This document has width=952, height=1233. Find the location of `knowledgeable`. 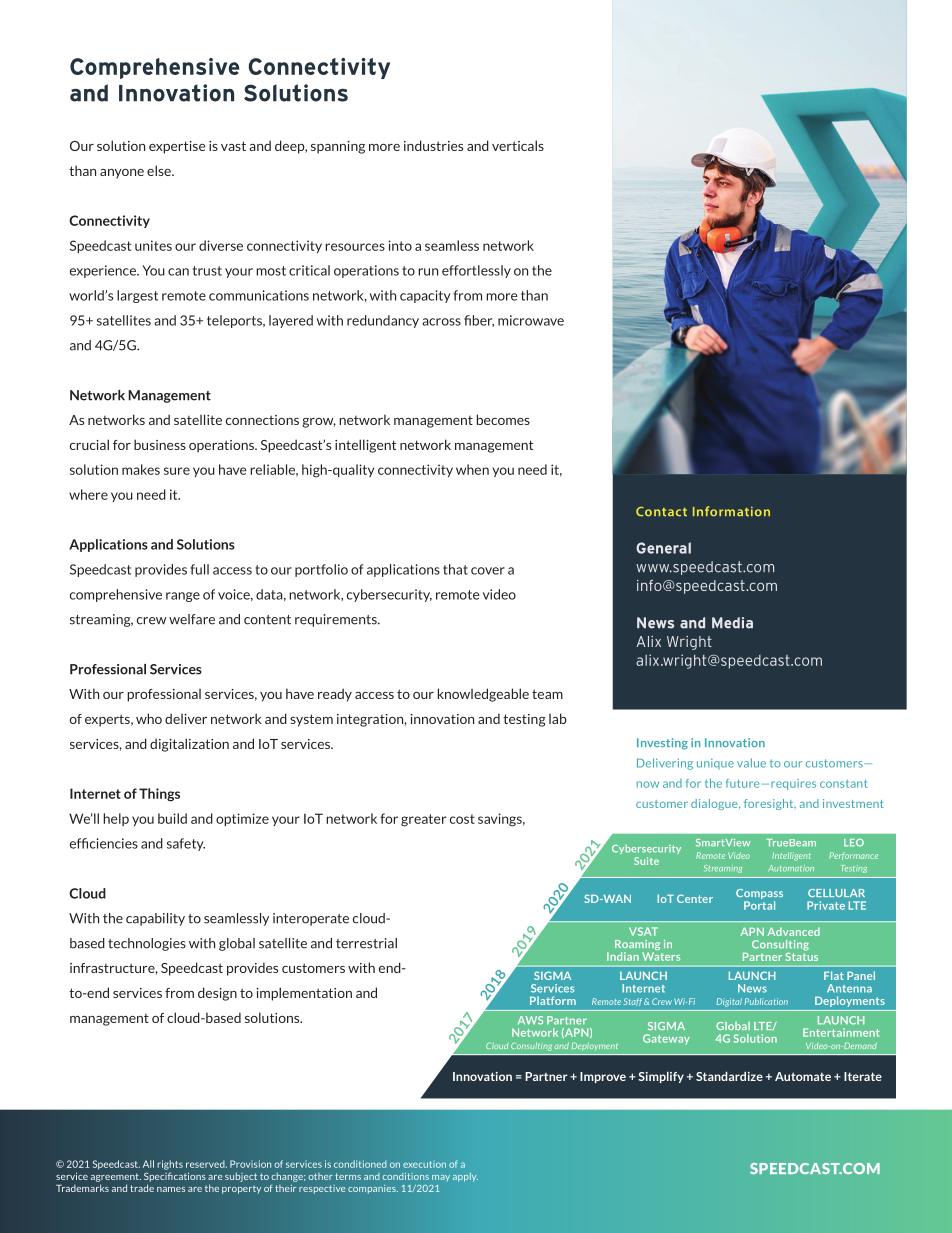

knowledgeable is located at coordinates (483, 695).
